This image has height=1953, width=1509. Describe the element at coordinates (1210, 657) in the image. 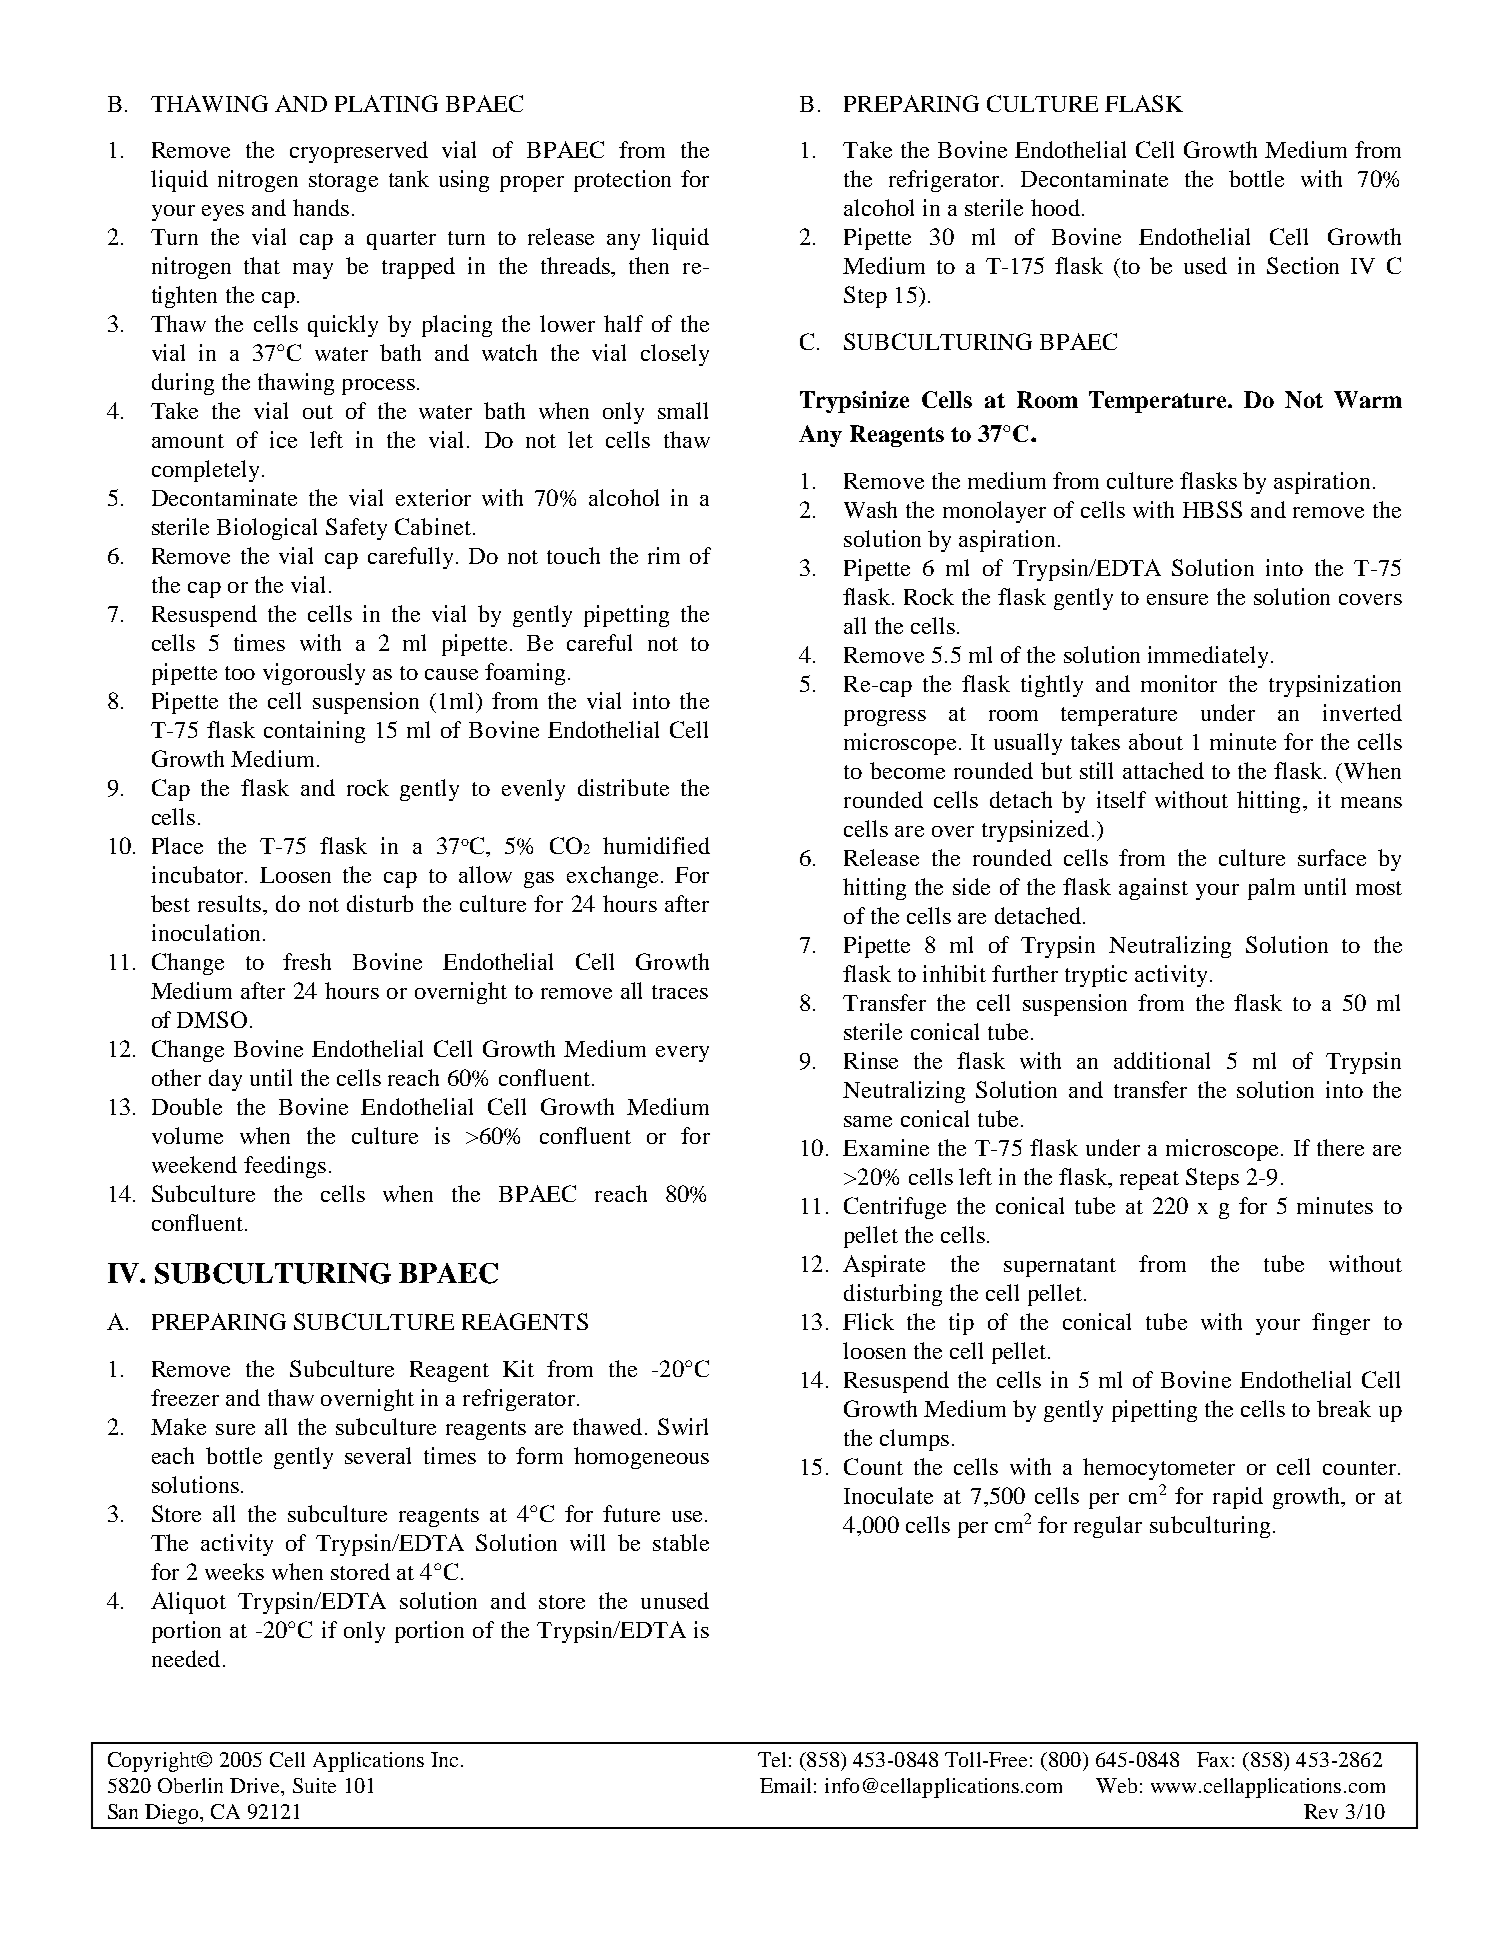

I see `immediately` at that location.
